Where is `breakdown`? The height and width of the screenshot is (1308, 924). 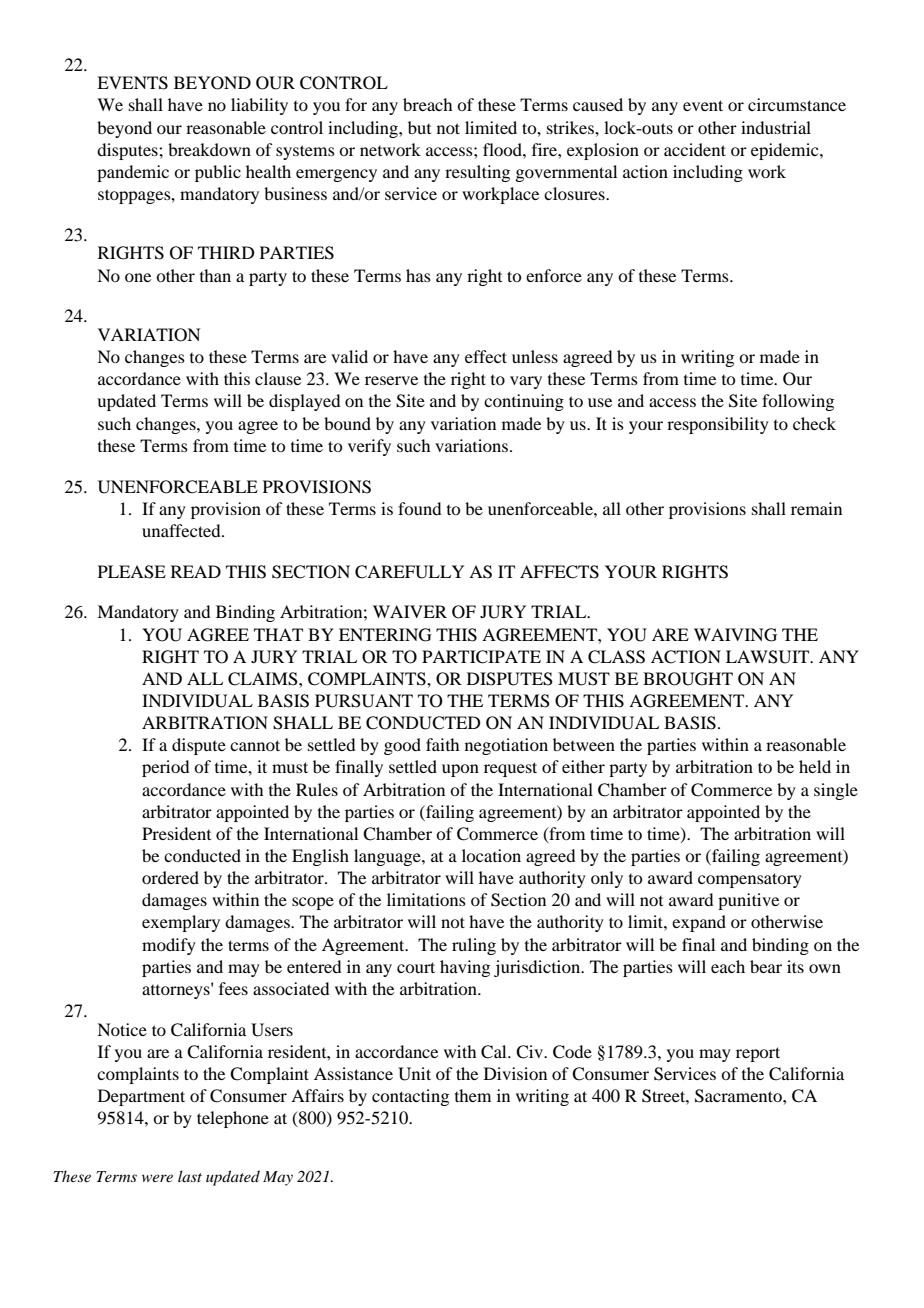 breakdown is located at coordinates (209, 149).
